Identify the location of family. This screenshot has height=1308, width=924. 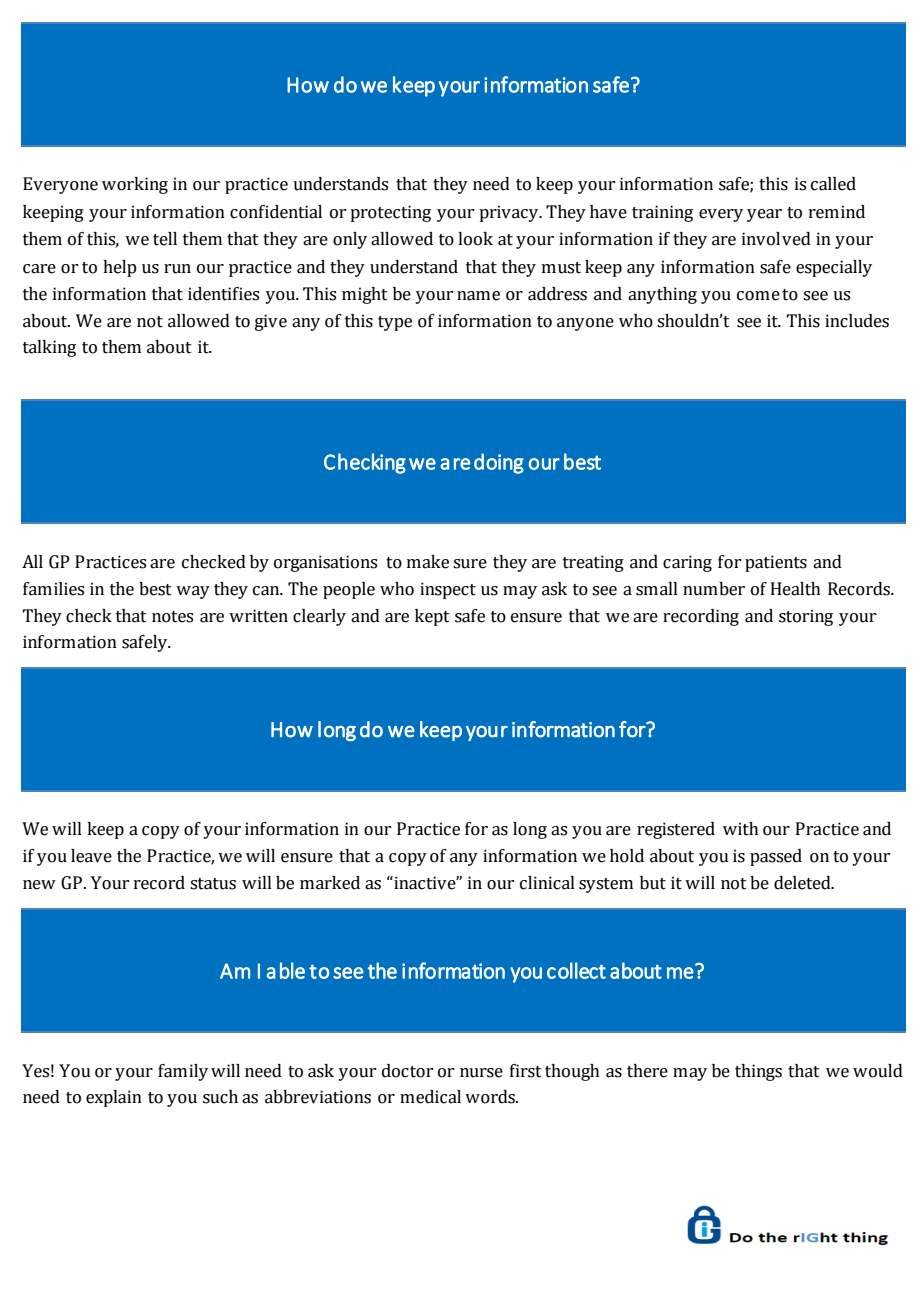
(183, 1072).
